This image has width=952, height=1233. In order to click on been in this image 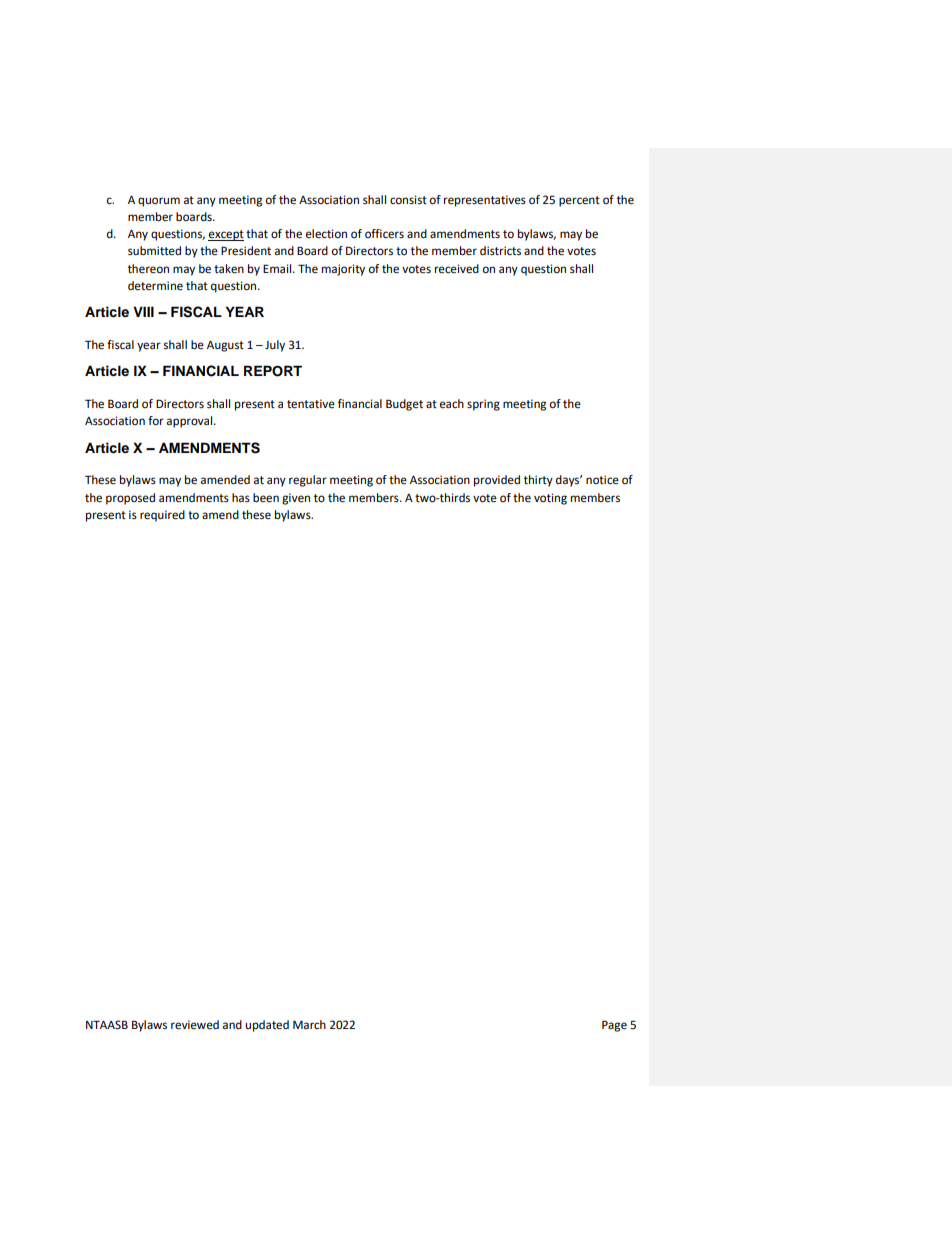, I will do `click(266, 498)`.
